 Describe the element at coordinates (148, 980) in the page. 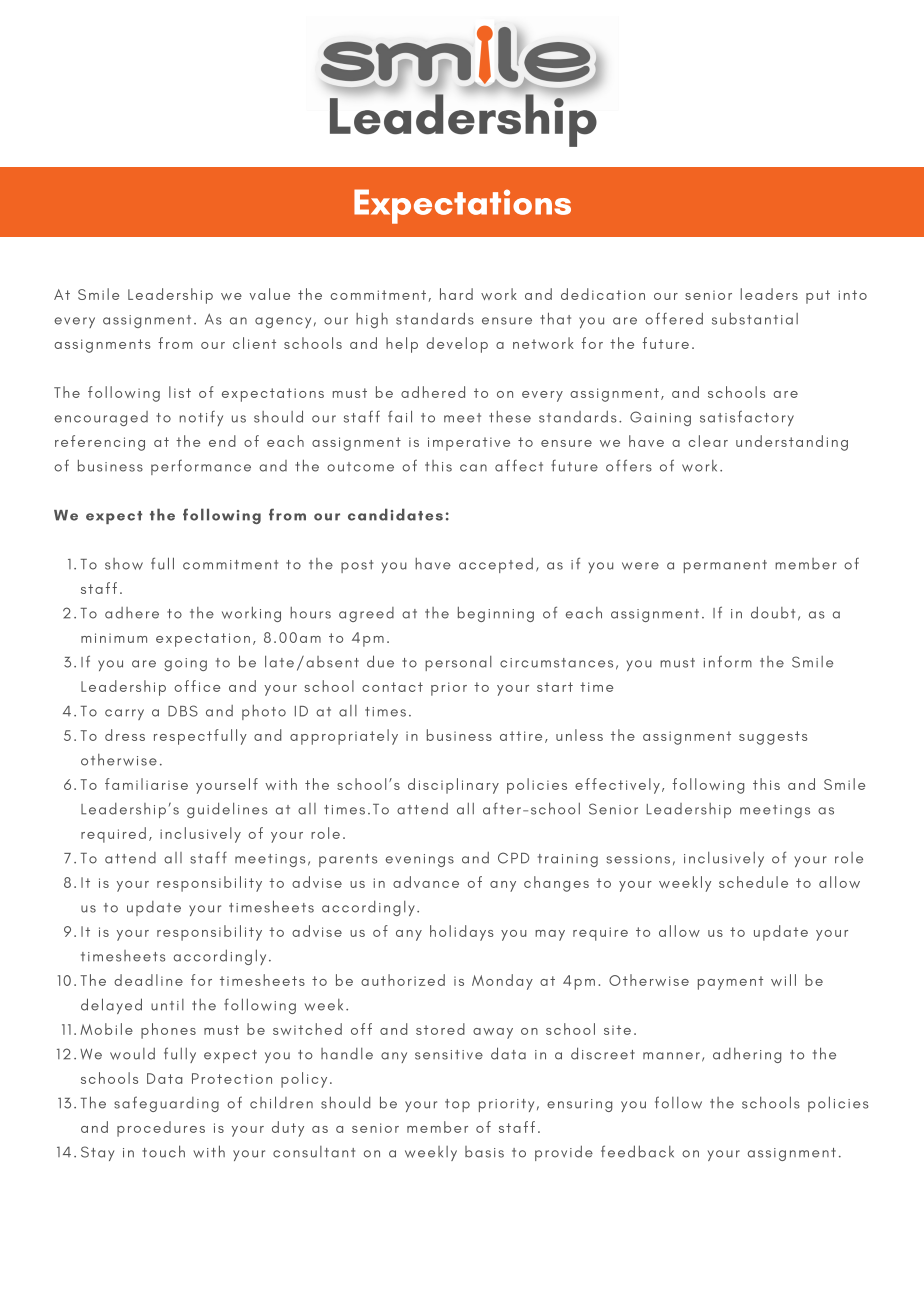

I see `deadline` at that location.
